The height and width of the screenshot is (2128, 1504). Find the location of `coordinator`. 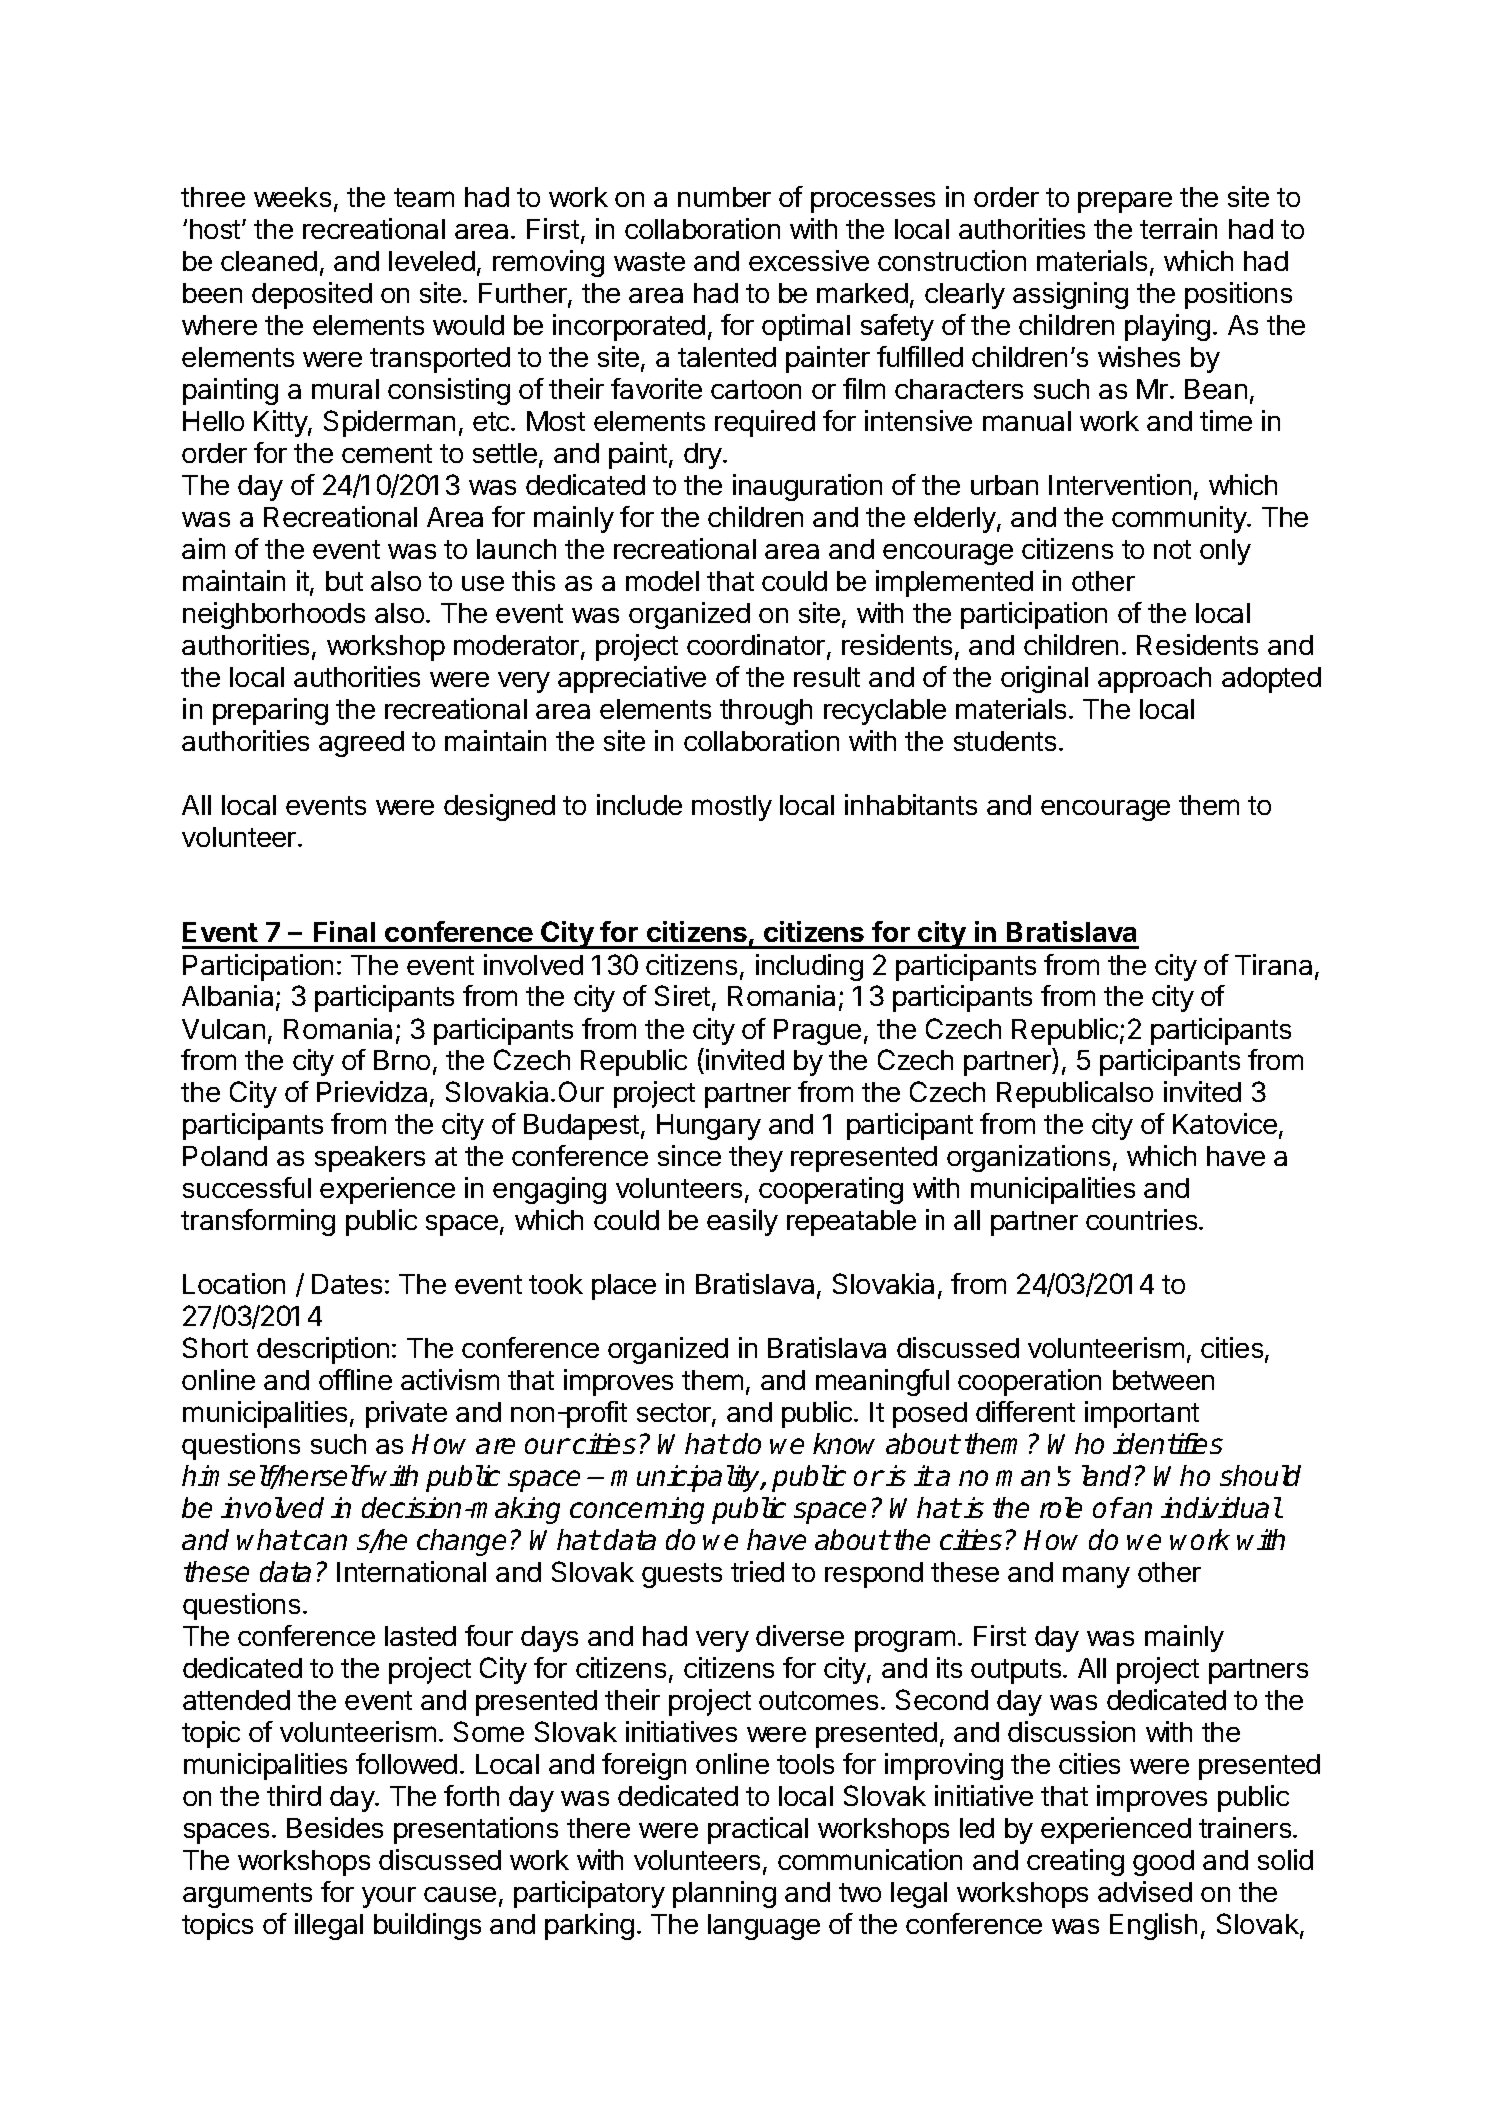

coordinator is located at coordinates (756, 644).
